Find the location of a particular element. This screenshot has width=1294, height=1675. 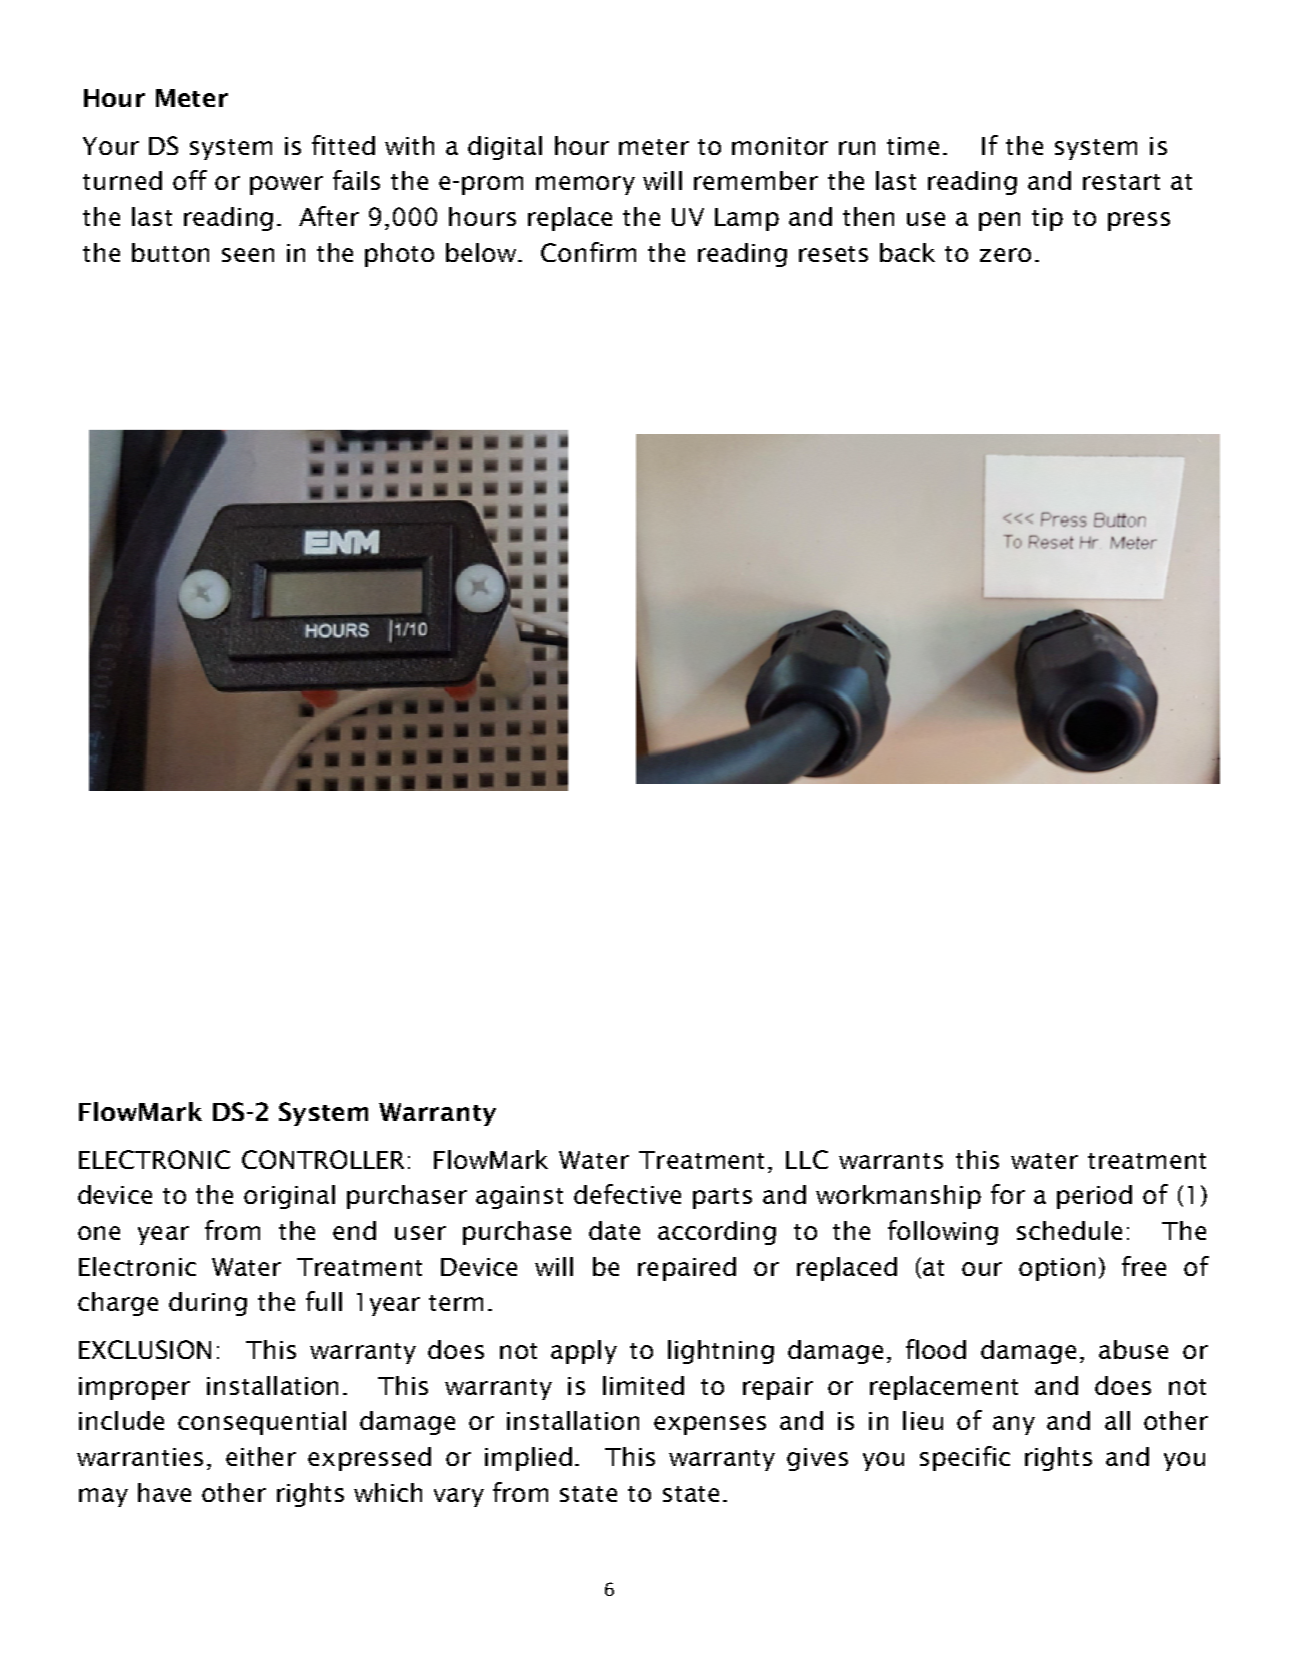

off is located at coordinates (190, 180).
